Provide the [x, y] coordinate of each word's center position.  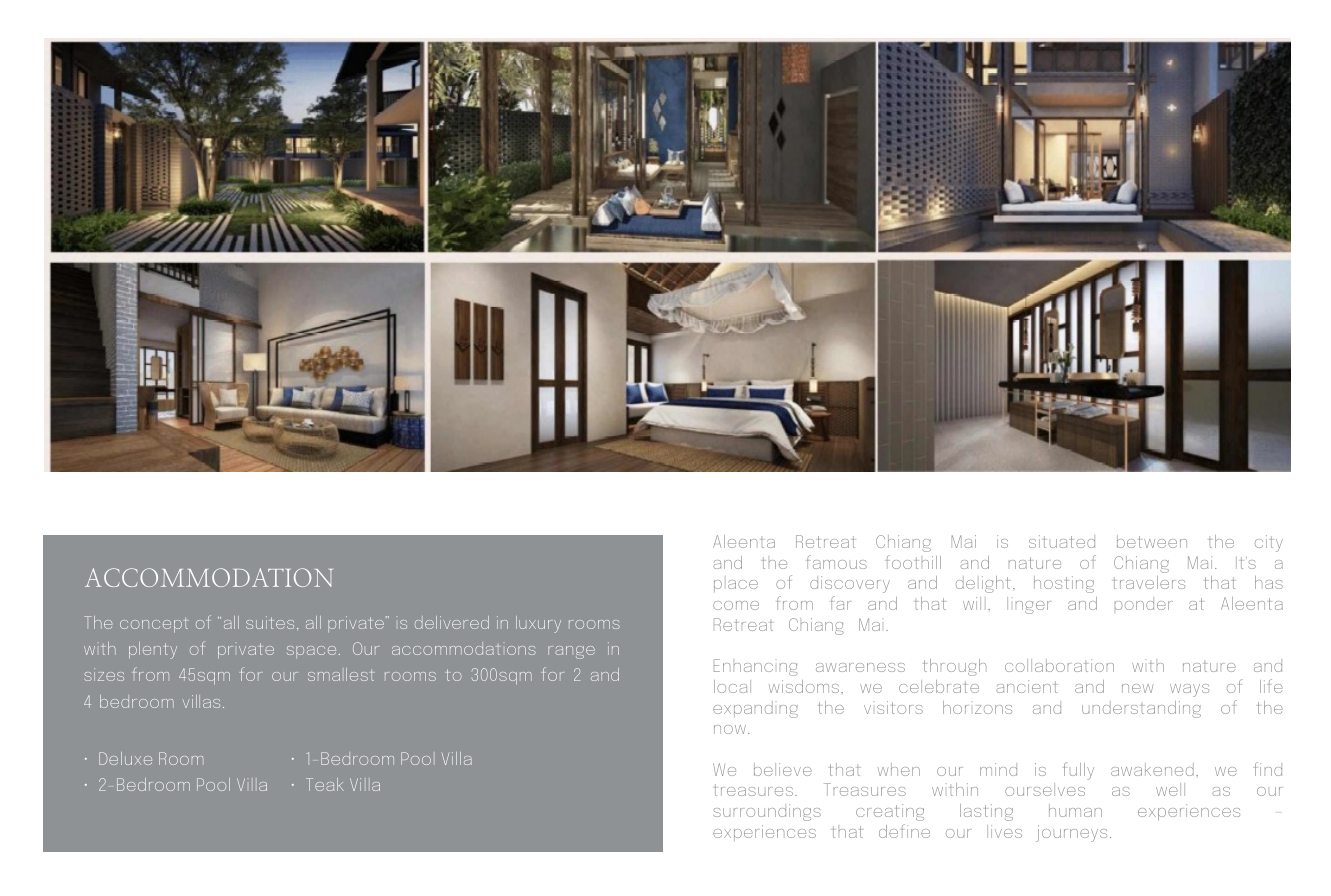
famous [837, 562]
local [732, 686]
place [736, 586]
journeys [1071, 833]
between [1152, 541]
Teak [325, 784]
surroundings [767, 812]
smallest [341, 674]
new [1138, 688]
